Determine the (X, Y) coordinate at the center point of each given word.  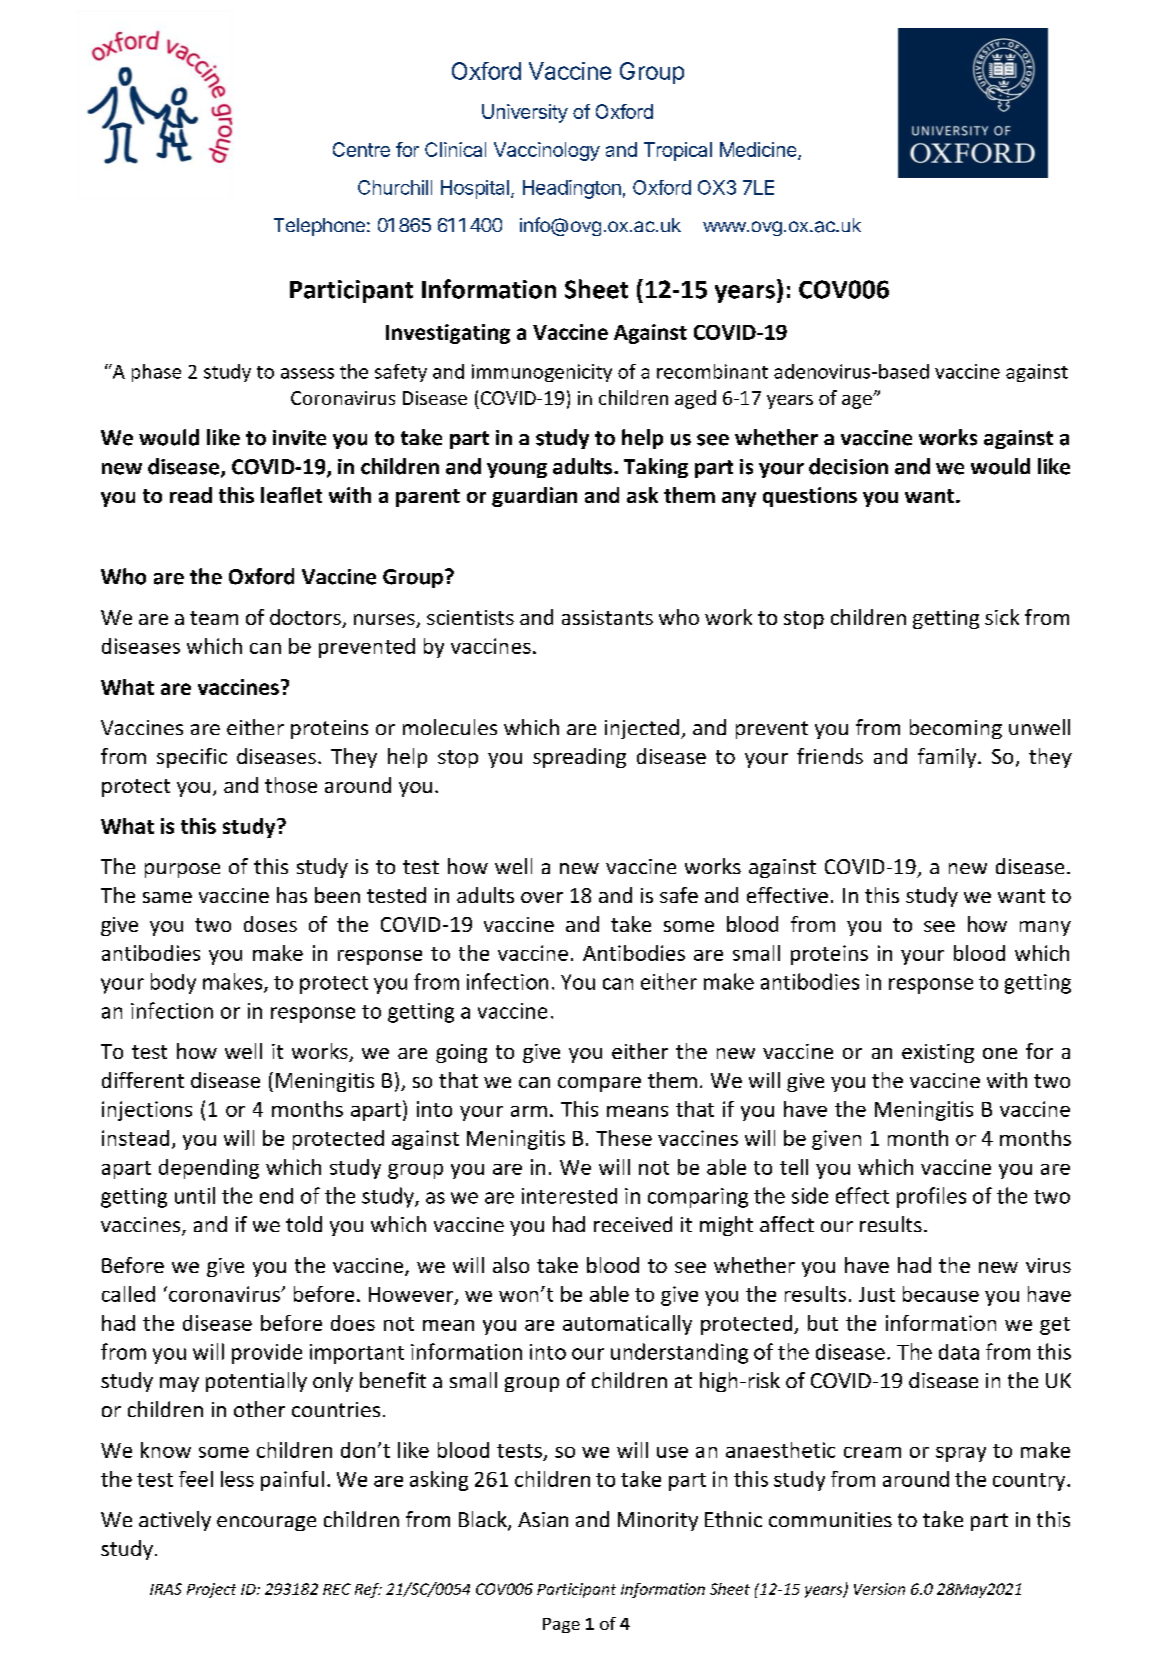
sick (1002, 617)
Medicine (759, 150)
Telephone (319, 227)
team (214, 618)
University (525, 113)
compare (599, 1084)
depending (209, 1169)
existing (938, 1053)
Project (211, 1590)
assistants (607, 617)
